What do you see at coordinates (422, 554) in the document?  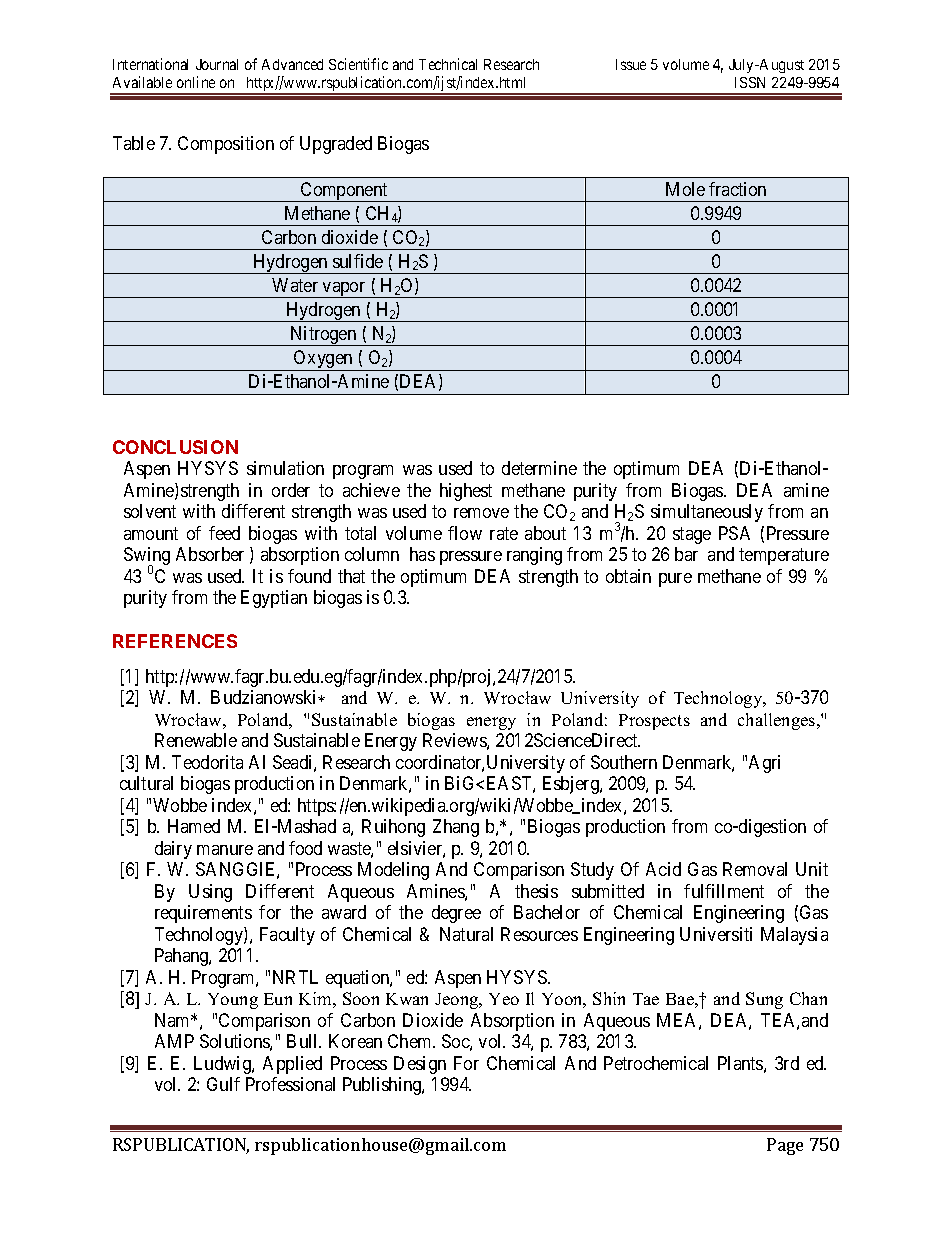 I see `has` at bounding box center [422, 554].
